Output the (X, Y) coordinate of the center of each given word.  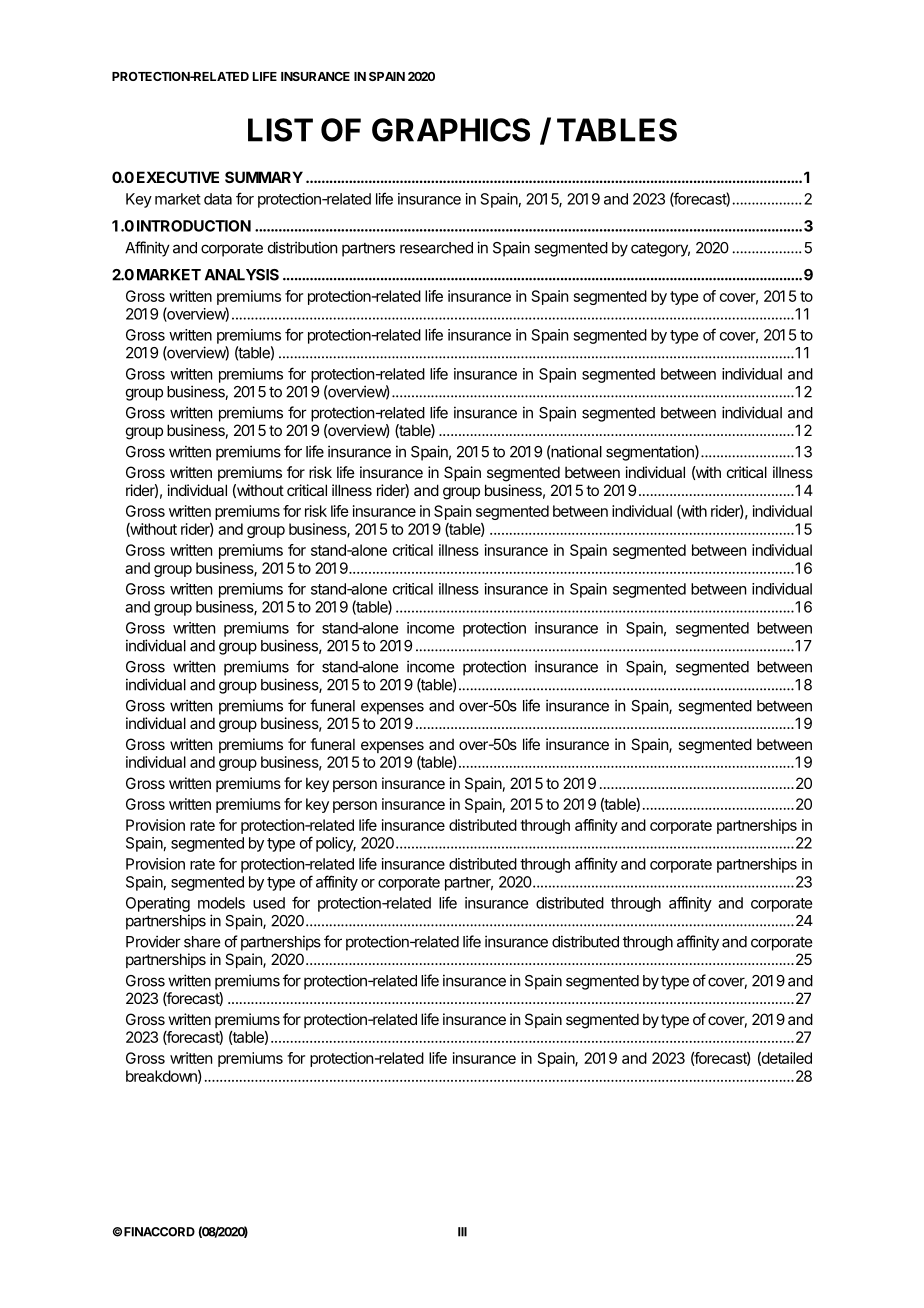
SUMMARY (264, 177)
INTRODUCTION (194, 226)
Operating (158, 904)
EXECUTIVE (178, 177)
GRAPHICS (451, 130)
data (218, 199)
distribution (302, 247)
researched (436, 248)
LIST (280, 130)
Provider (153, 941)
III (462, 1232)
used (269, 903)
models (221, 903)
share (202, 942)
